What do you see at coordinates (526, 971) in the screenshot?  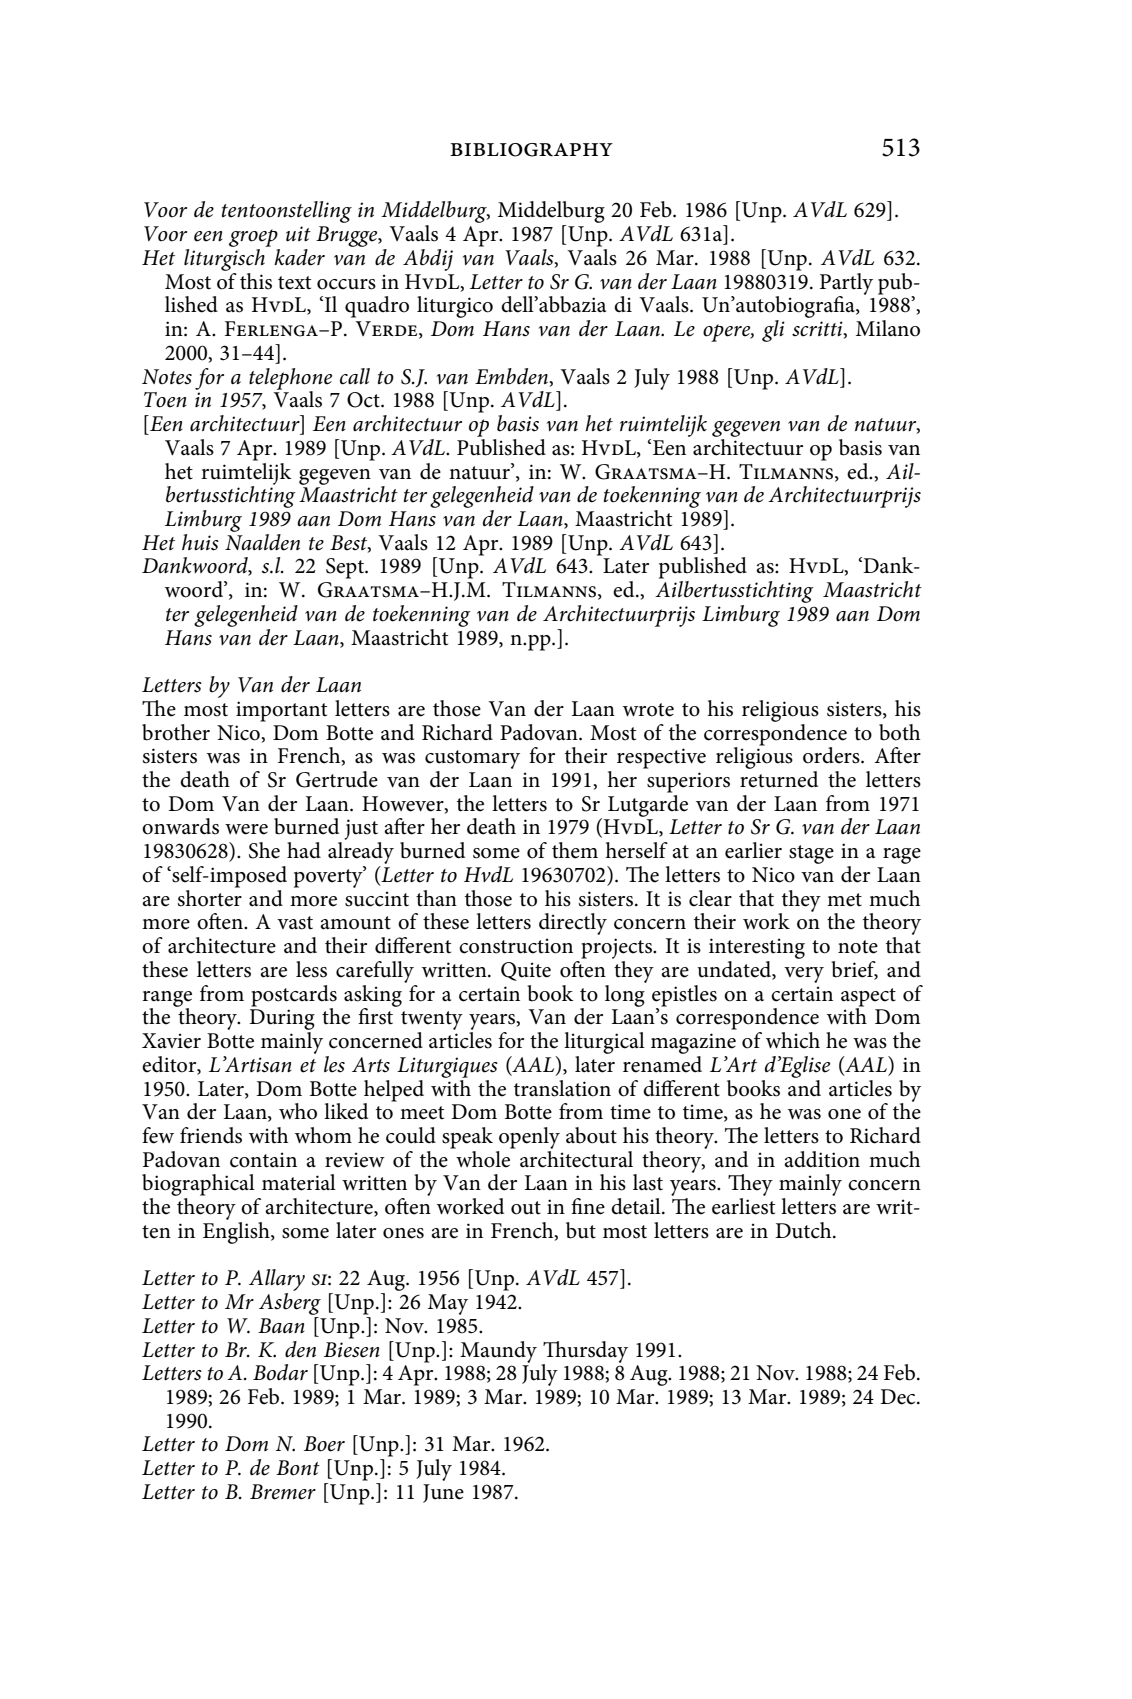 I see `Quite` at bounding box center [526, 971].
